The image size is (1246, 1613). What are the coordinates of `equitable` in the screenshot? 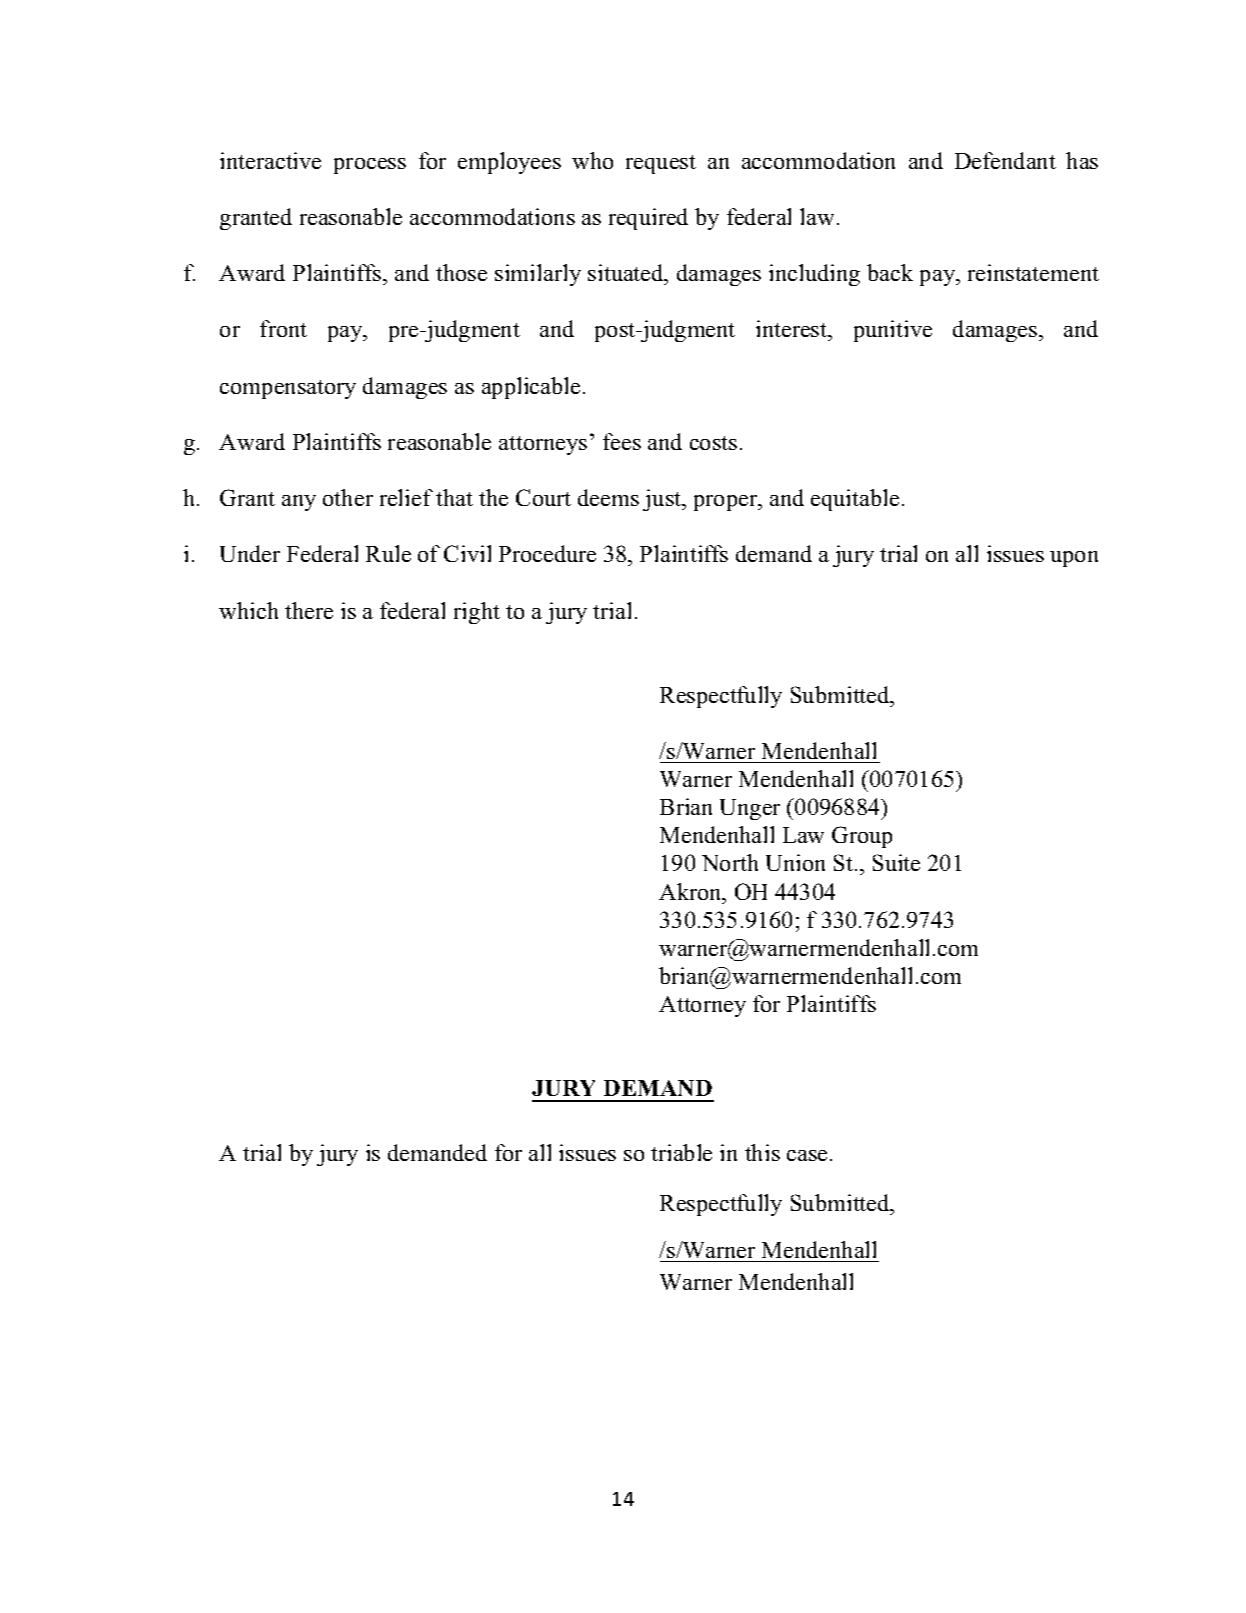 It's located at (855, 500).
